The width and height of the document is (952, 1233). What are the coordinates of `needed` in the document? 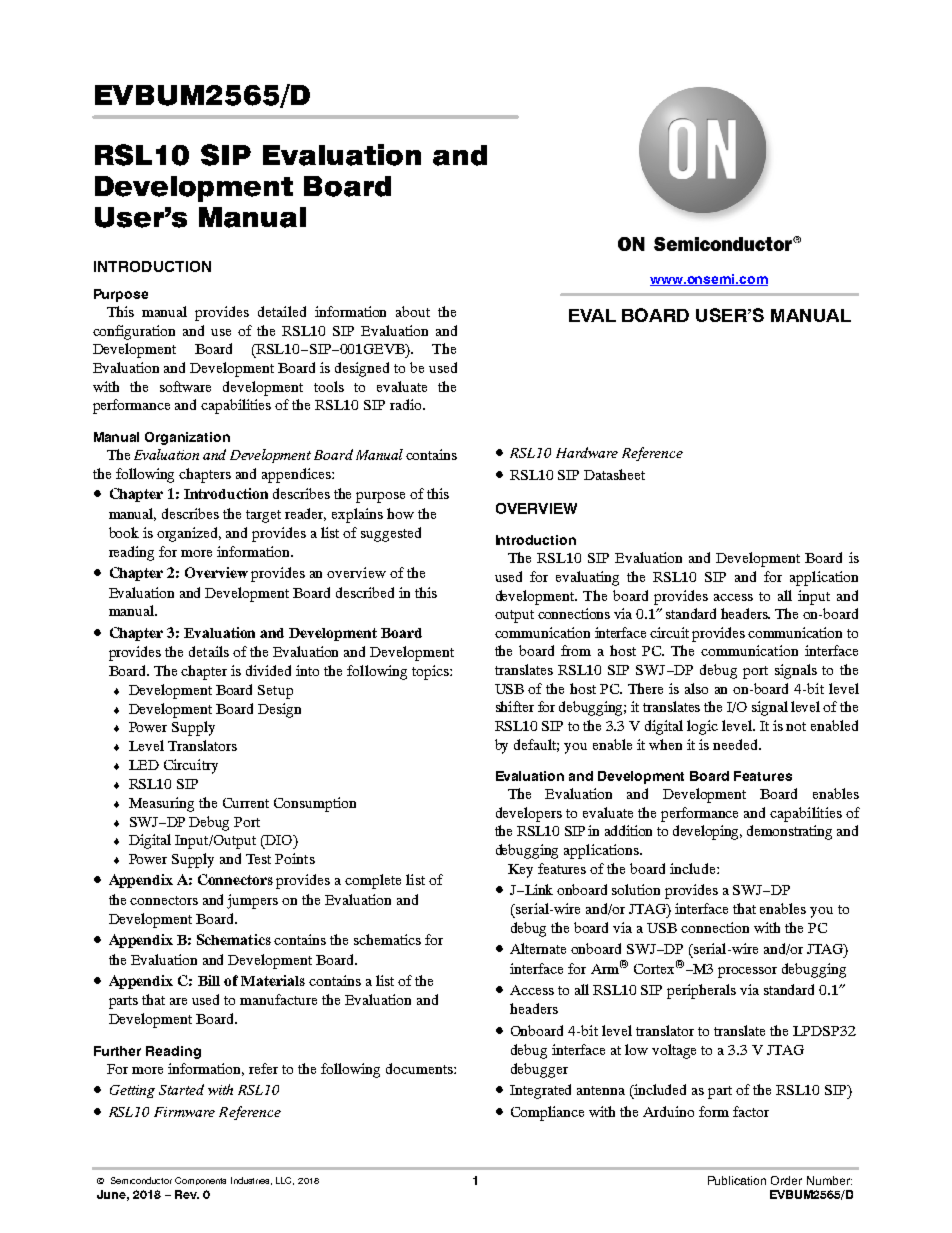 It's located at (736, 744).
